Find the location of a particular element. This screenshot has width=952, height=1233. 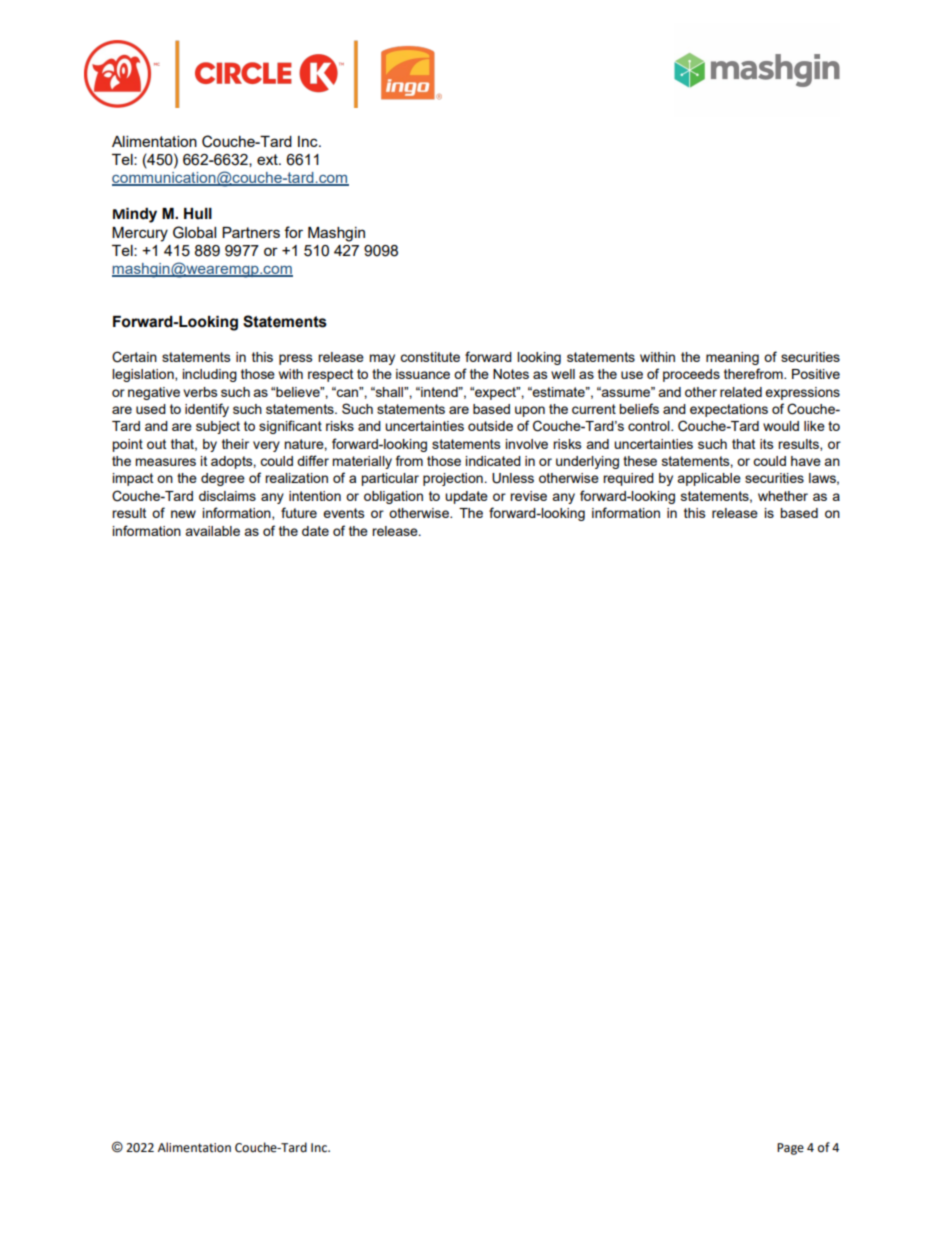

whether is located at coordinates (783, 496).
